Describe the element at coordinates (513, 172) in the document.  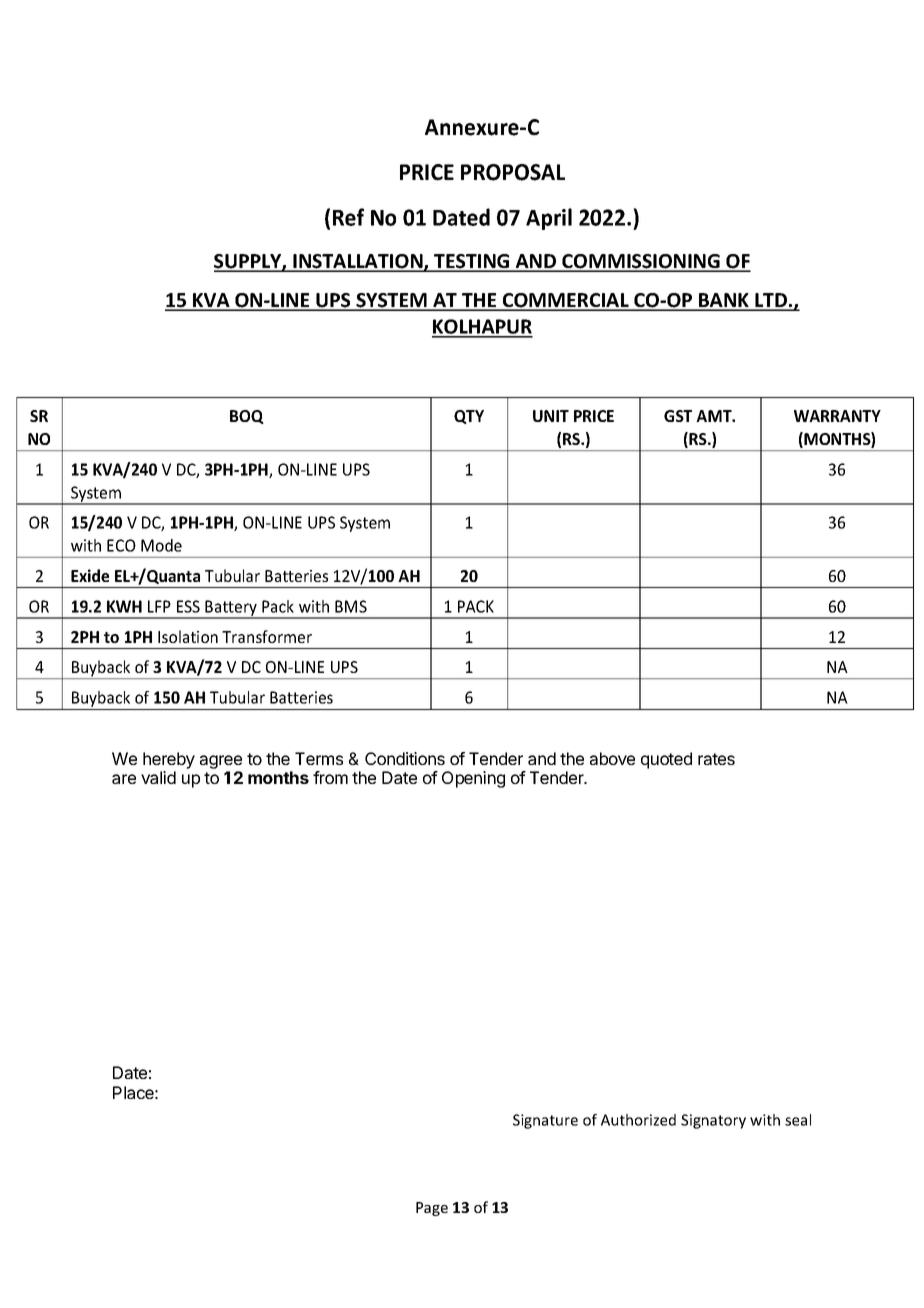
I see `PROPOSAL` at that location.
